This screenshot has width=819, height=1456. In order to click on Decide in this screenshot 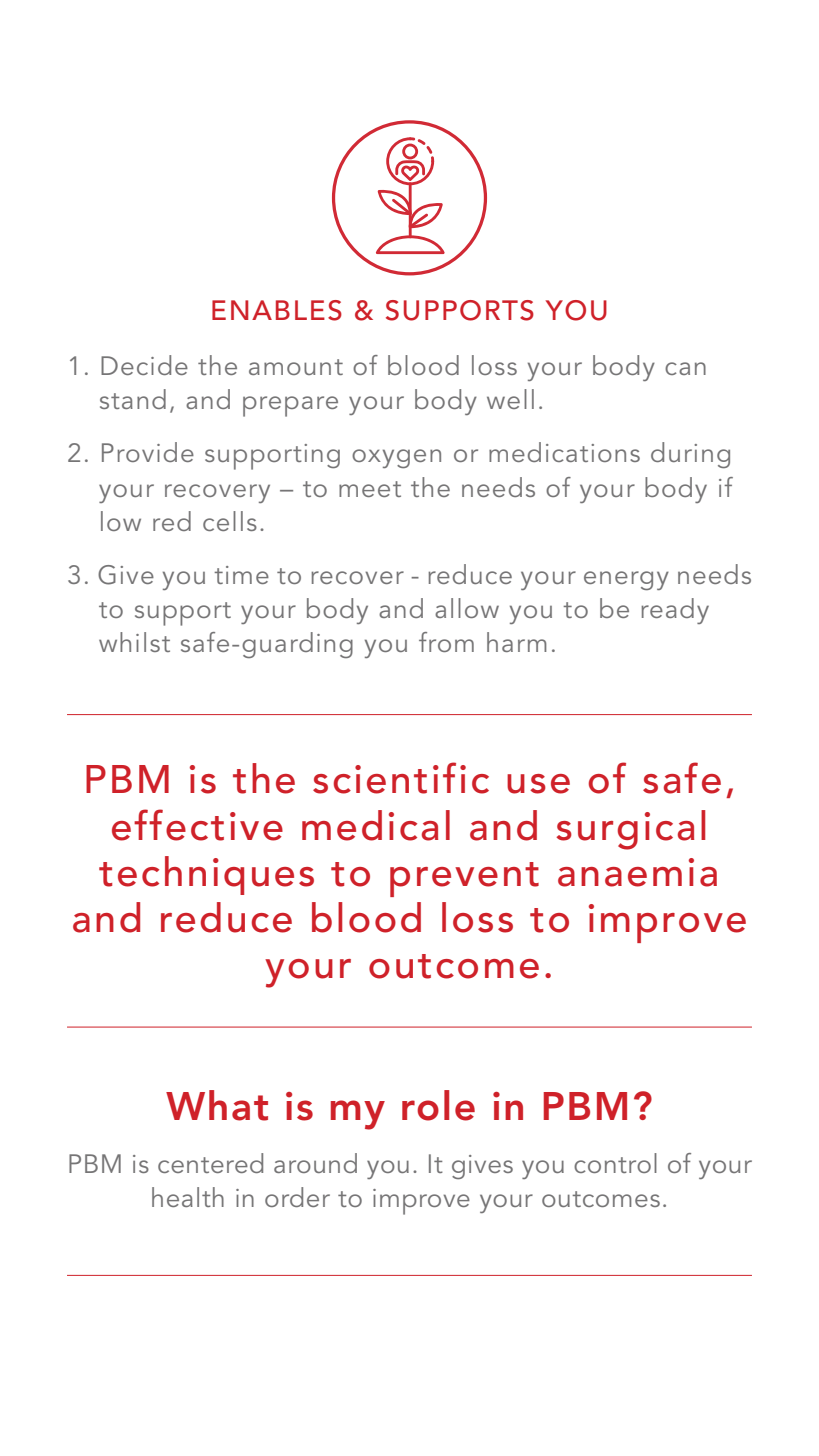, I will do `click(144, 365)`.
